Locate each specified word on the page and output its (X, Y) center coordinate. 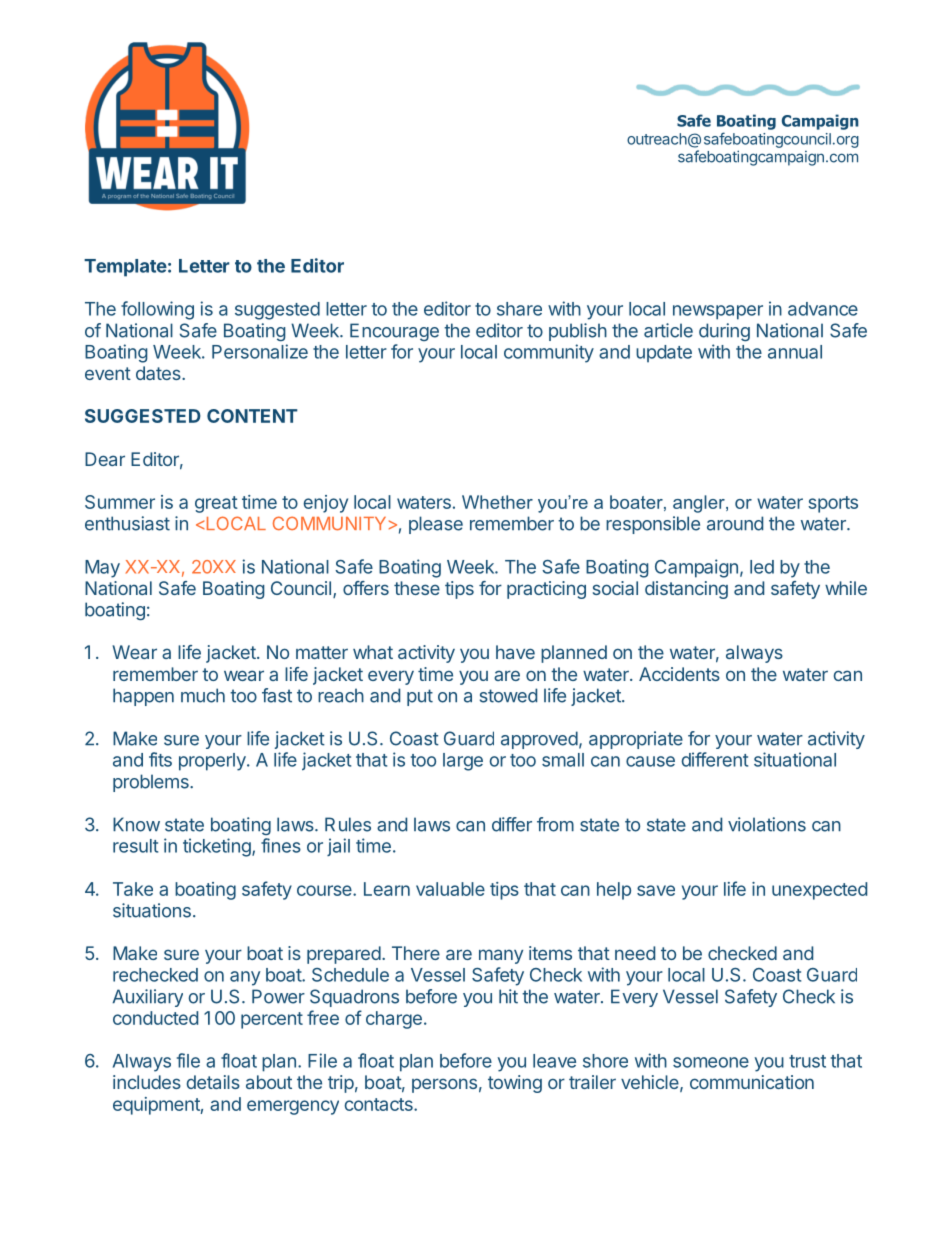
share (519, 309)
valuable (450, 889)
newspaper (718, 312)
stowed (508, 695)
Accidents (679, 674)
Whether (497, 502)
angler (700, 504)
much (203, 695)
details (213, 1082)
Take (133, 889)
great (216, 504)
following (157, 310)
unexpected (819, 891)
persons (444, 1085)
